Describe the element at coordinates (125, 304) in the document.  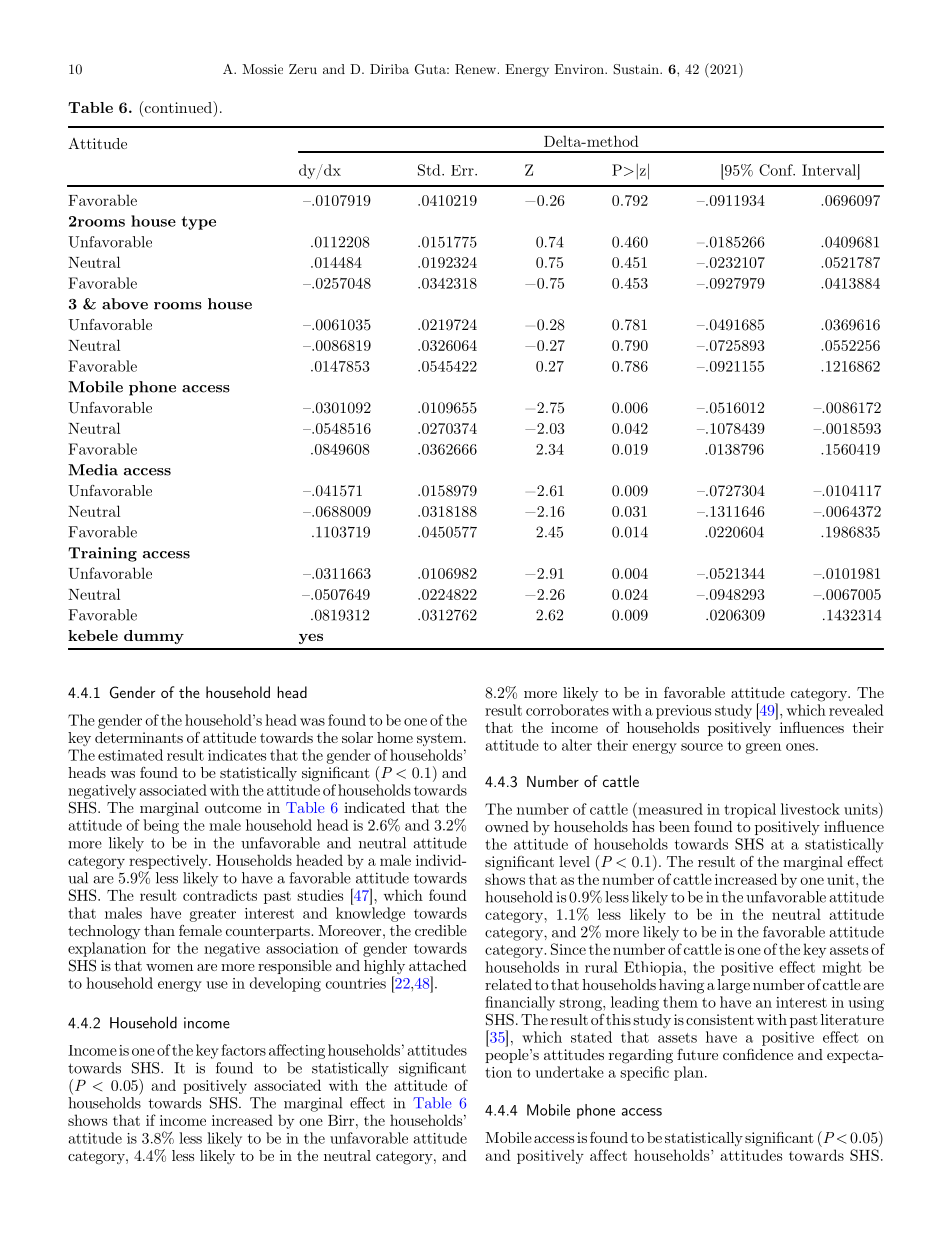
I see `above` at that location.
